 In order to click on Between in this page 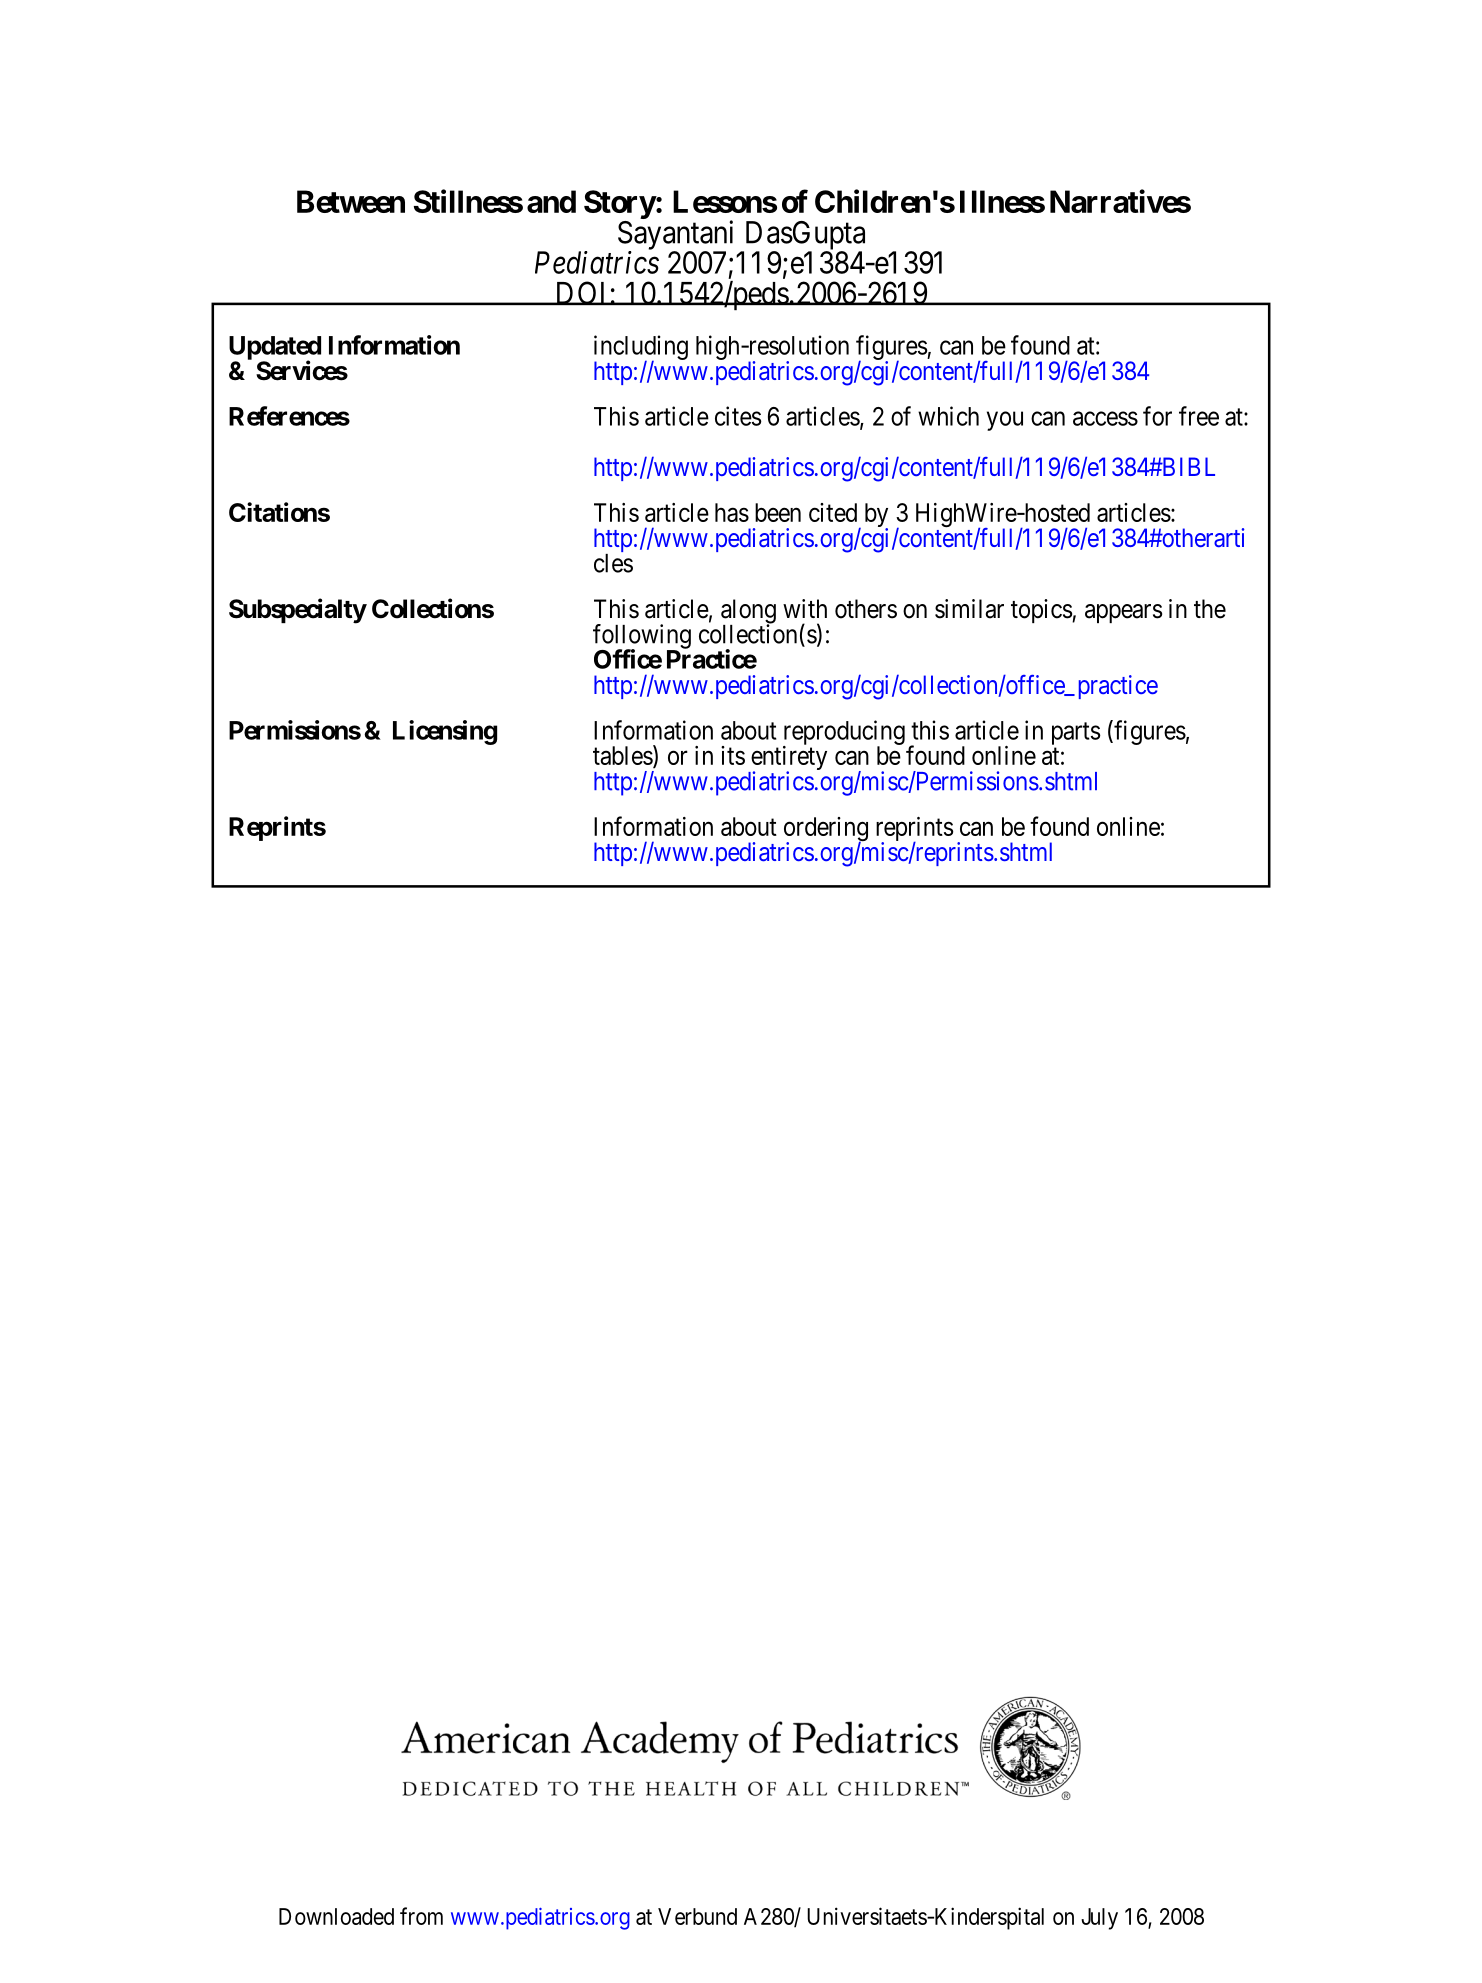, I will do `click(351, 201)`.
